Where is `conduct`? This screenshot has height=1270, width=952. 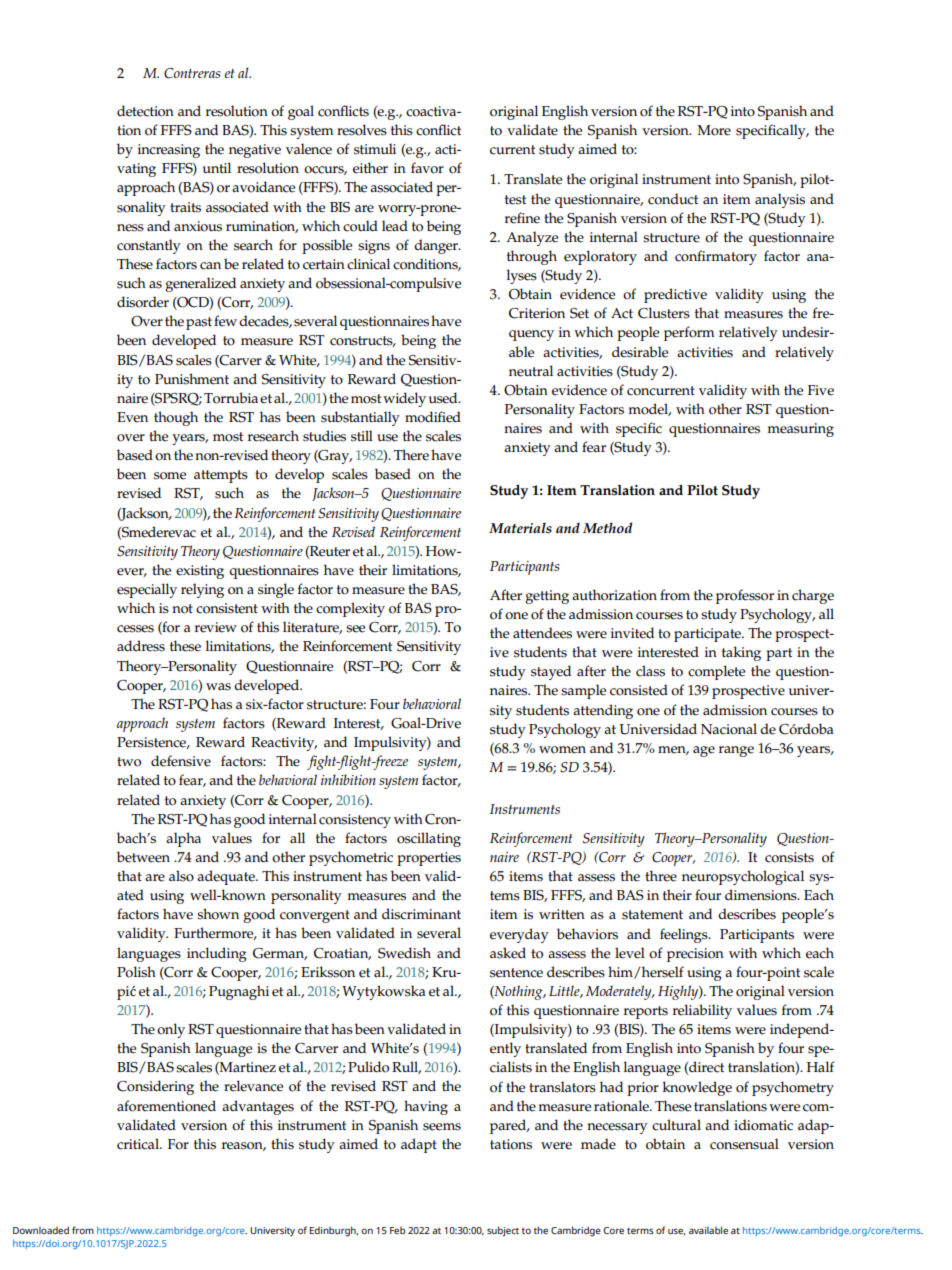
conduct is located at coordinates (673, 199).
